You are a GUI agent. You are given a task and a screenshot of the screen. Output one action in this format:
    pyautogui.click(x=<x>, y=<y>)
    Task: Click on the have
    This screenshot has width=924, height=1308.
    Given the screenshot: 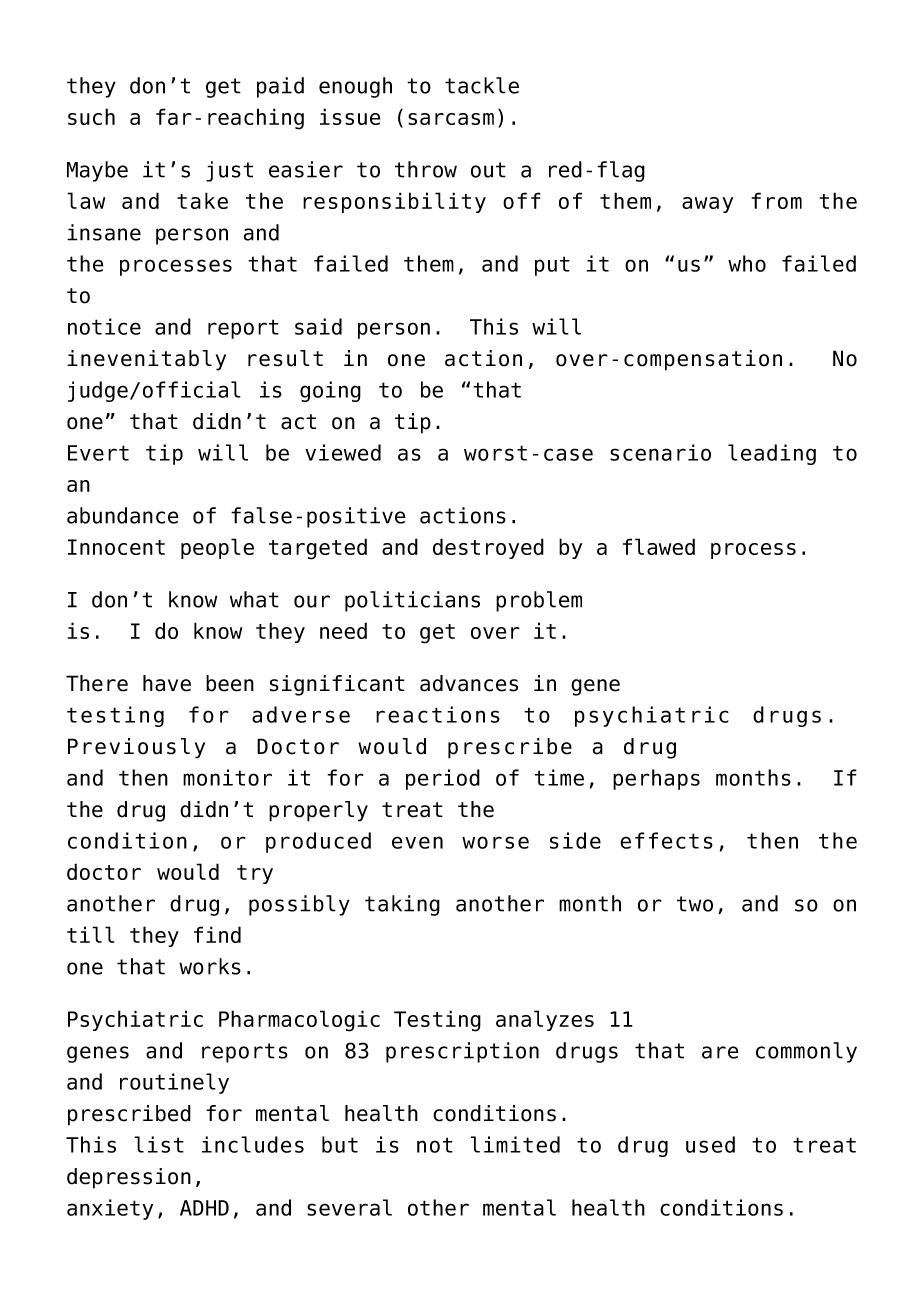 What is the action you would take?
    pyautogui.click(x=167, y=683)
